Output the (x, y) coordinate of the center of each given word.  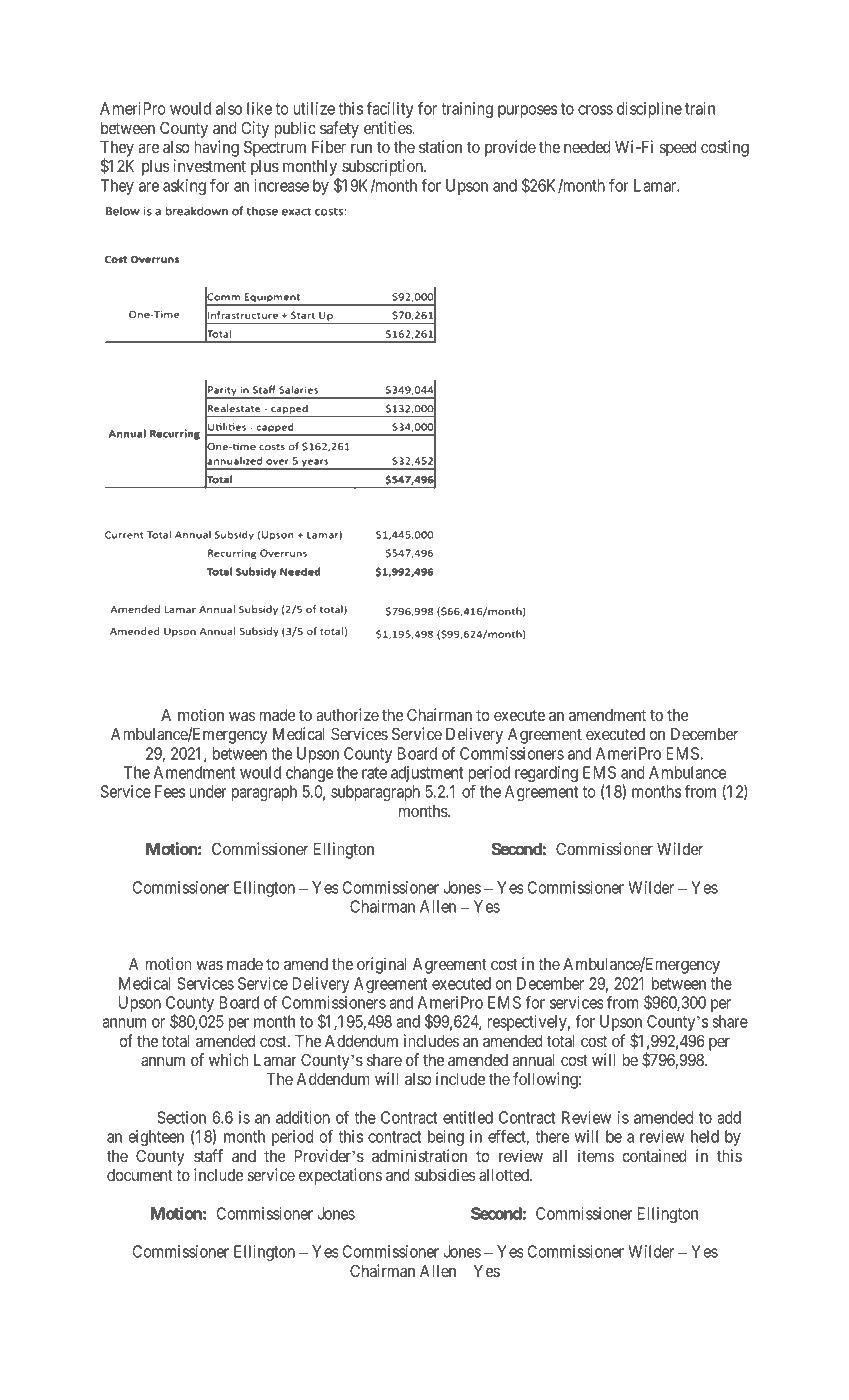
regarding (546, 774)
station (440, 146)
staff (208, 1155)
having (216, 148)
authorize (347, 714)
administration (419, 1155)
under (207, 791)
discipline (649, 110)
